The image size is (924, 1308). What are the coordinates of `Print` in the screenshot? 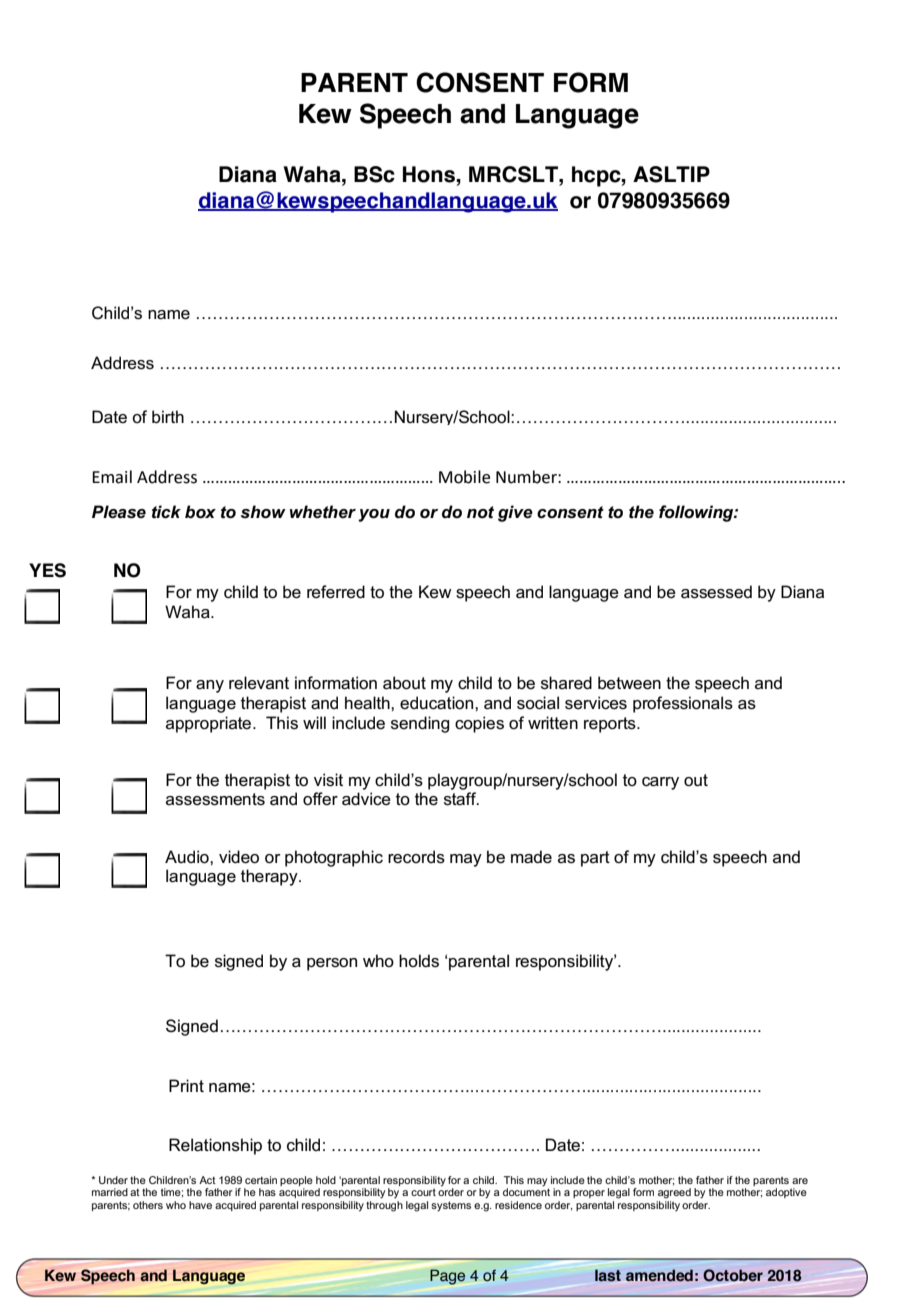 It's located at (186, 1085).
